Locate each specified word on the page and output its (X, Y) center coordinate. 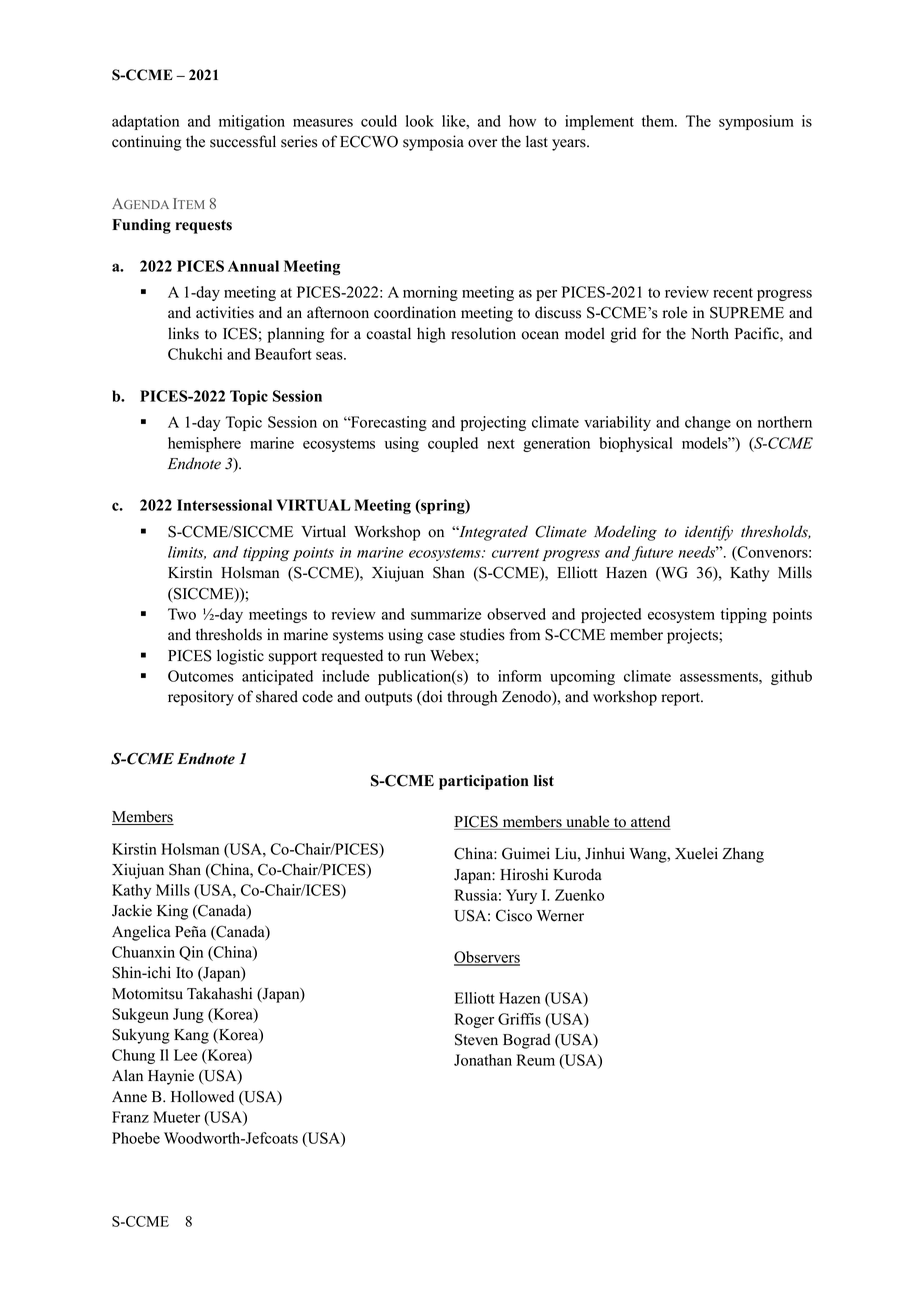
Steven (476, 1039)
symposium (756, 122)
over (482, 143)
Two (182, 614)
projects (693, 636)
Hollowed (202, 1096)
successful (243, 141)
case (441, 636)
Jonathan (483, 1060)
